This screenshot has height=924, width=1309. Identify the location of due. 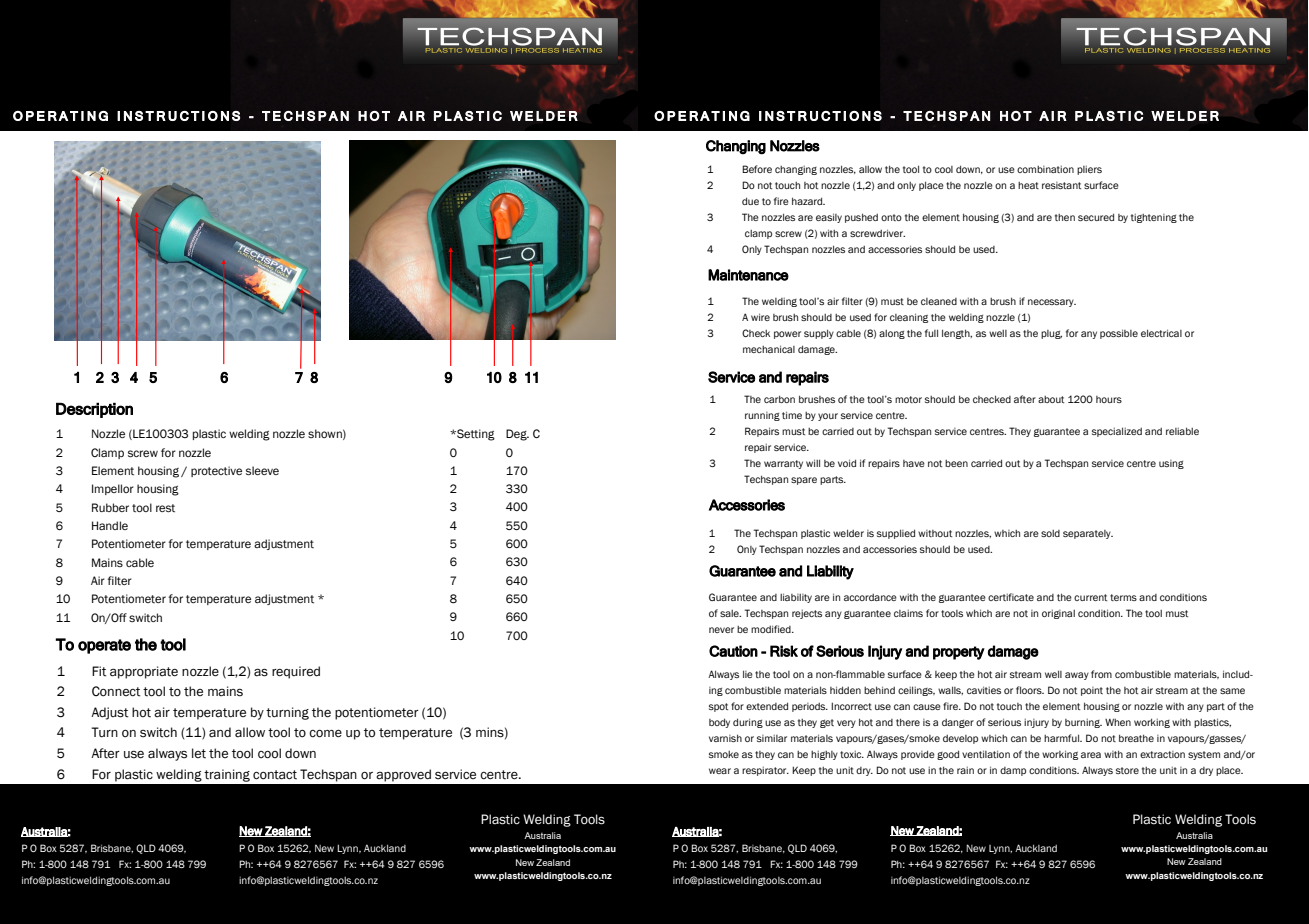
(750, 201).
